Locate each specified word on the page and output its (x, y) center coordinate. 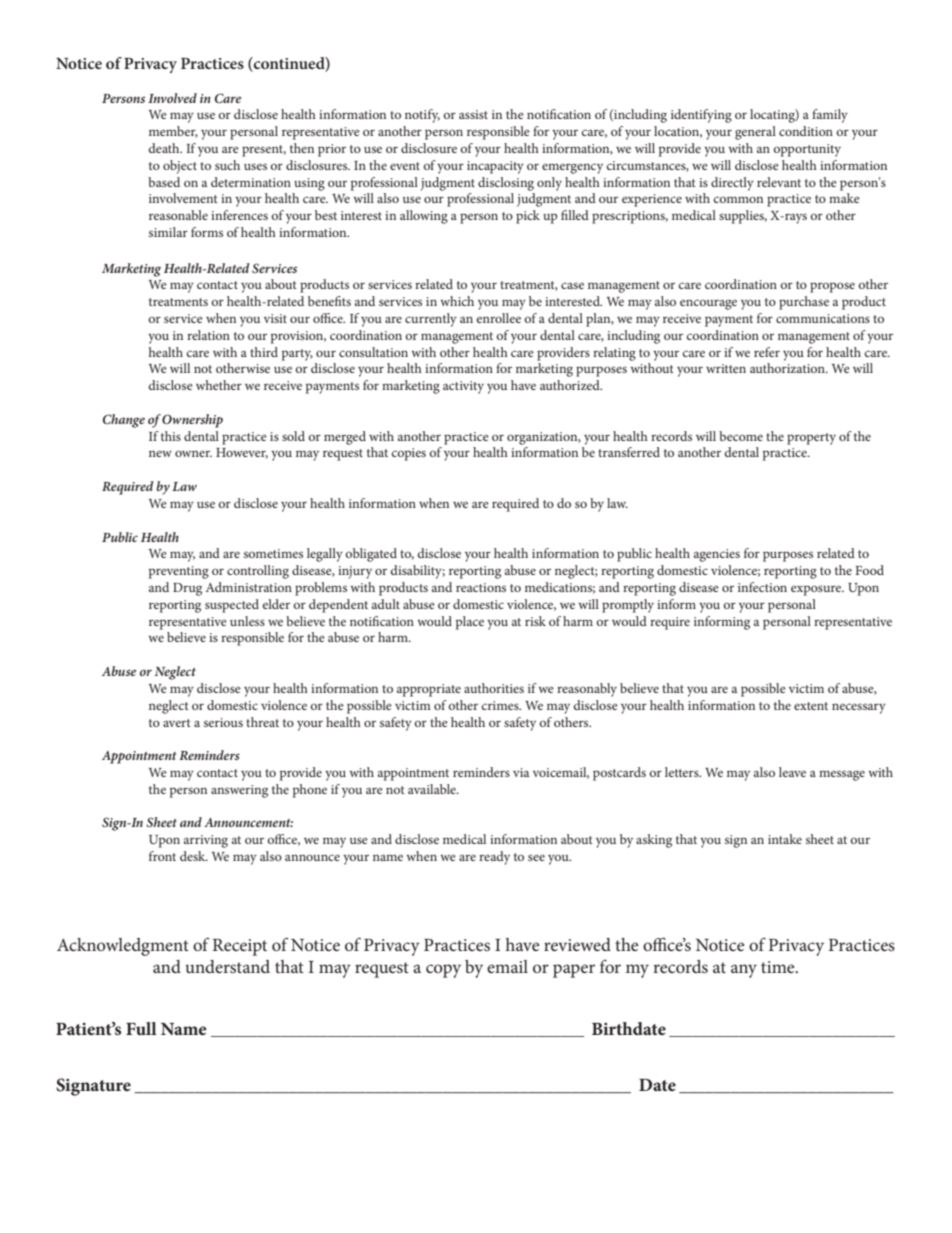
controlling (258, 572)
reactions (481, 587)
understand (227, 966)
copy (443, 971)
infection (762, 587)
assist (473, 114)
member (173, 132)
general (755, 133)
